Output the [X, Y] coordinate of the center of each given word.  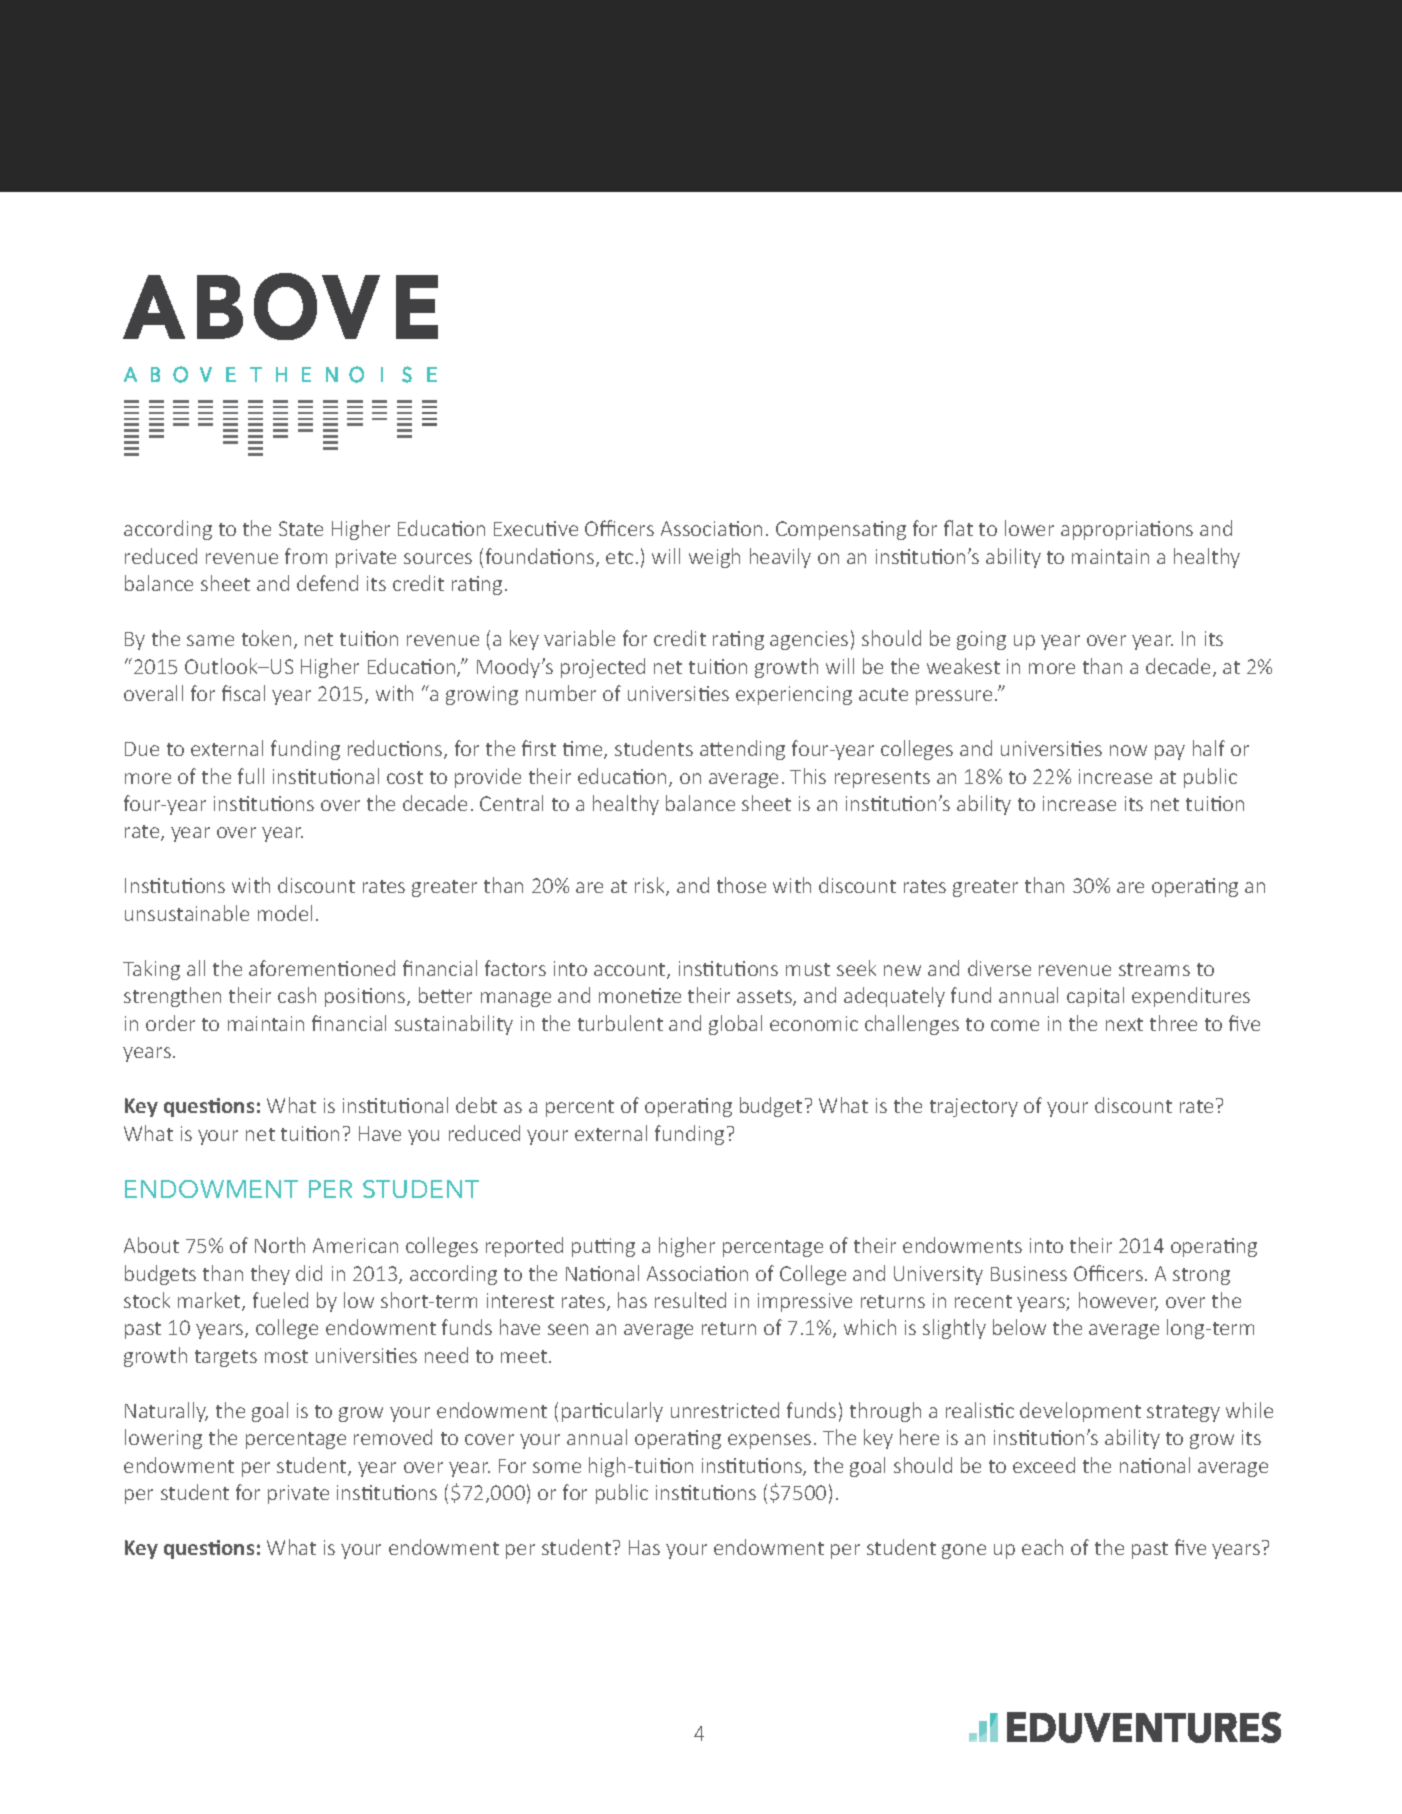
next [1124, 1024]
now [1128, 750]
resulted [690, 1300]
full [251, 776]
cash [297, 995]
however [1118, 1301]
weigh [714, 558]
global [735, 1025]
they [270, 1275]
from [306, 556]
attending [742, 750]
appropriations [1127, 530]
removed [393, 1437]
